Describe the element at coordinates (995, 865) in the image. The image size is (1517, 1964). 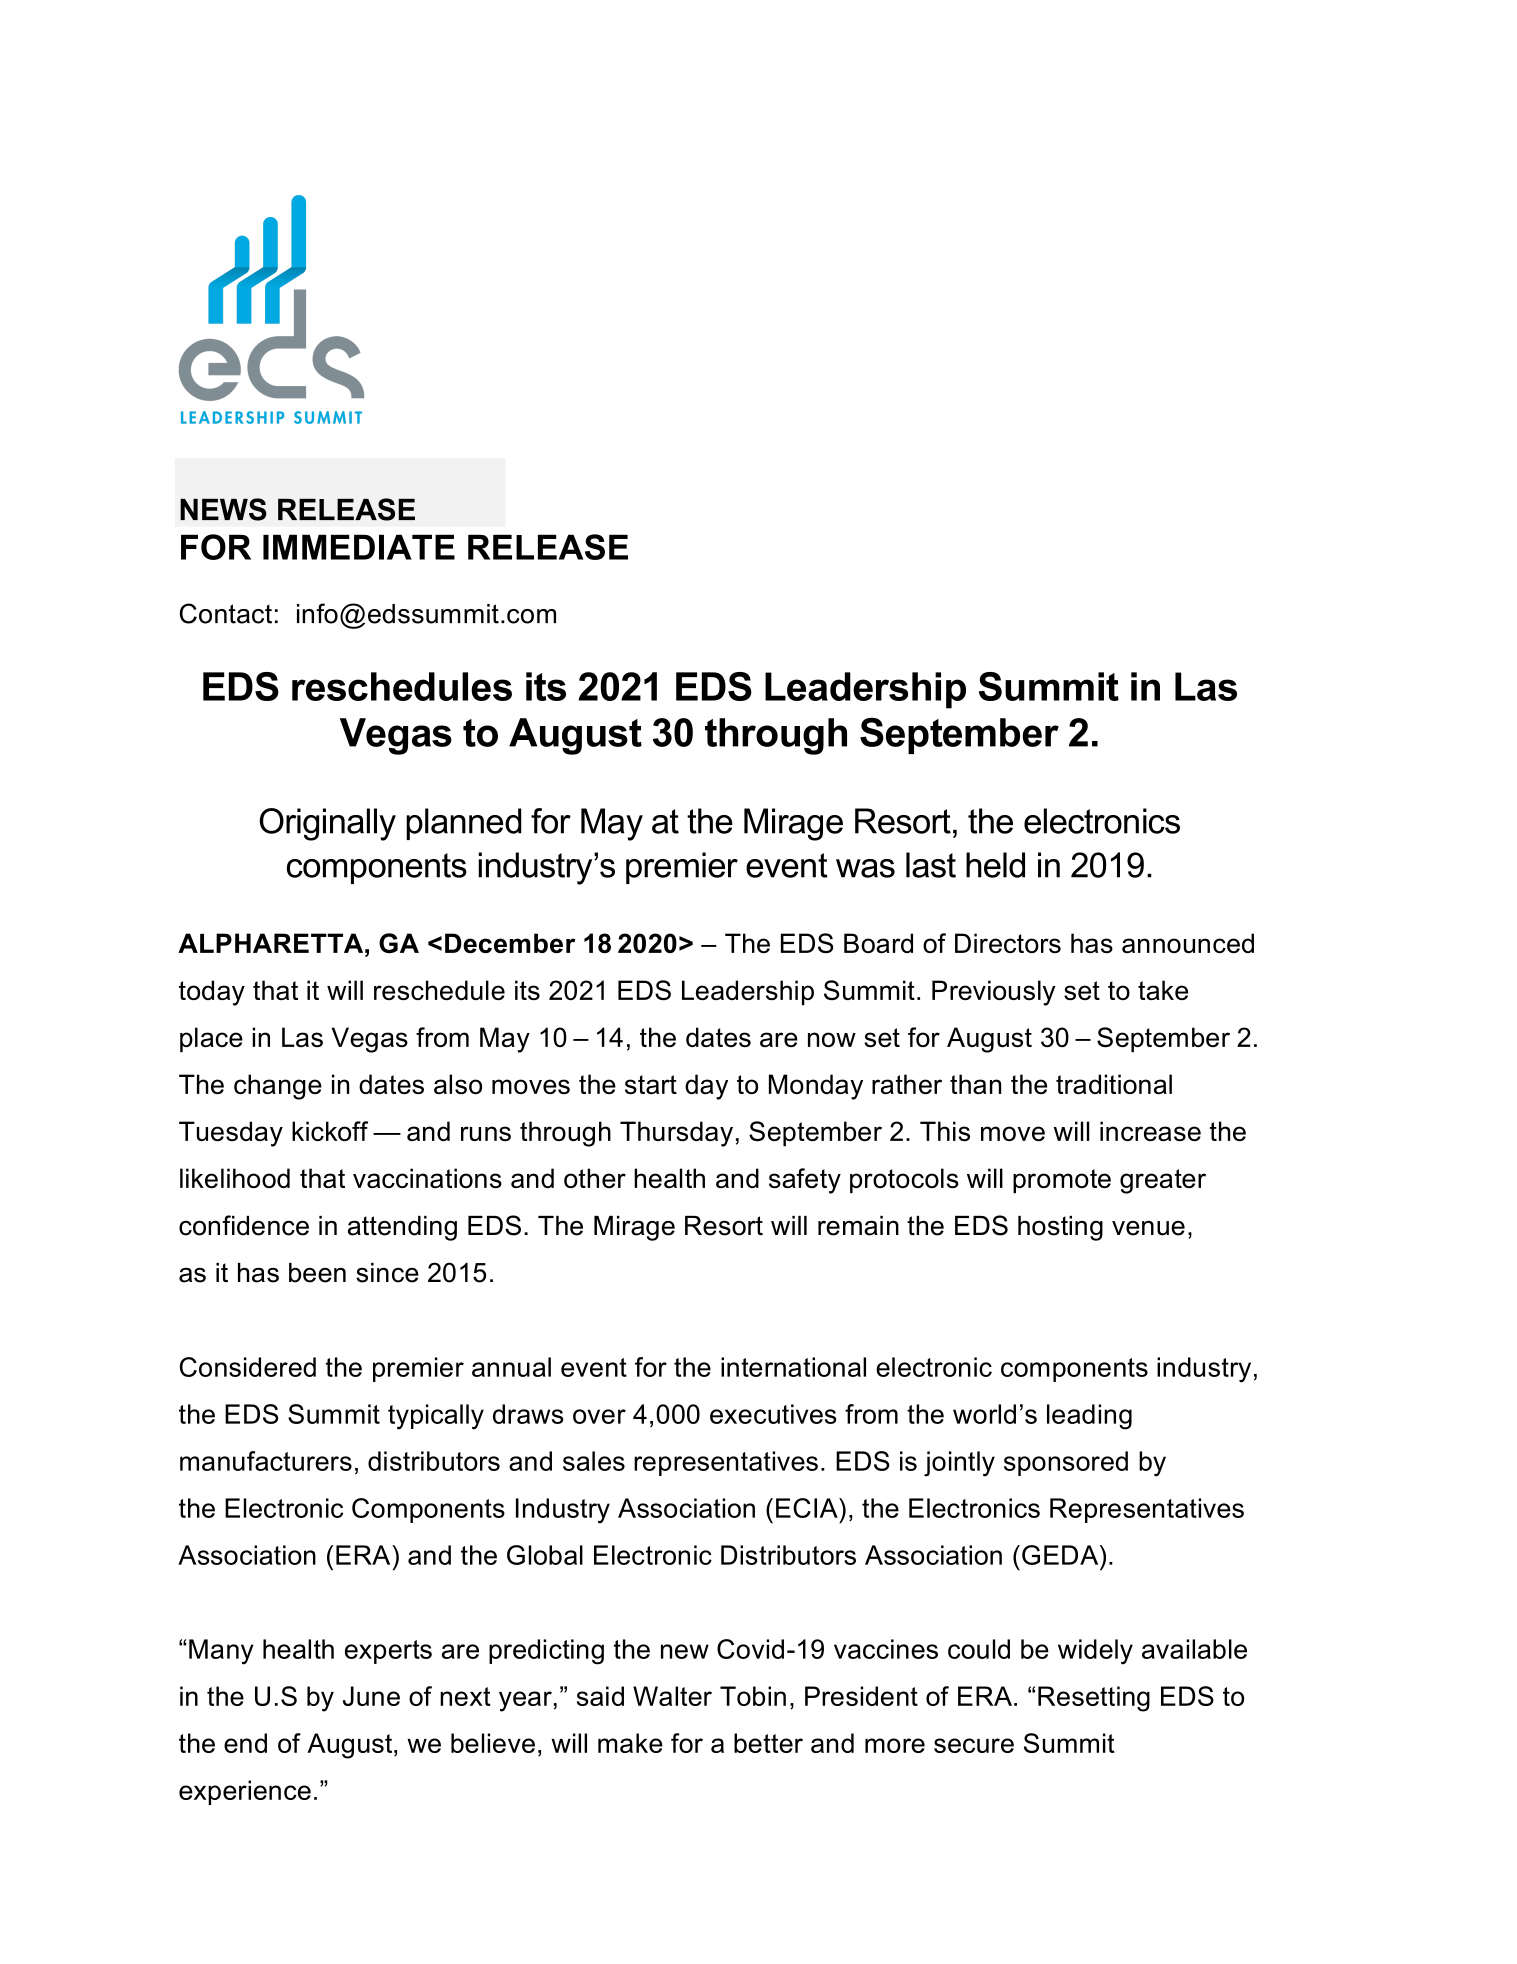
I see `held` at that location.
